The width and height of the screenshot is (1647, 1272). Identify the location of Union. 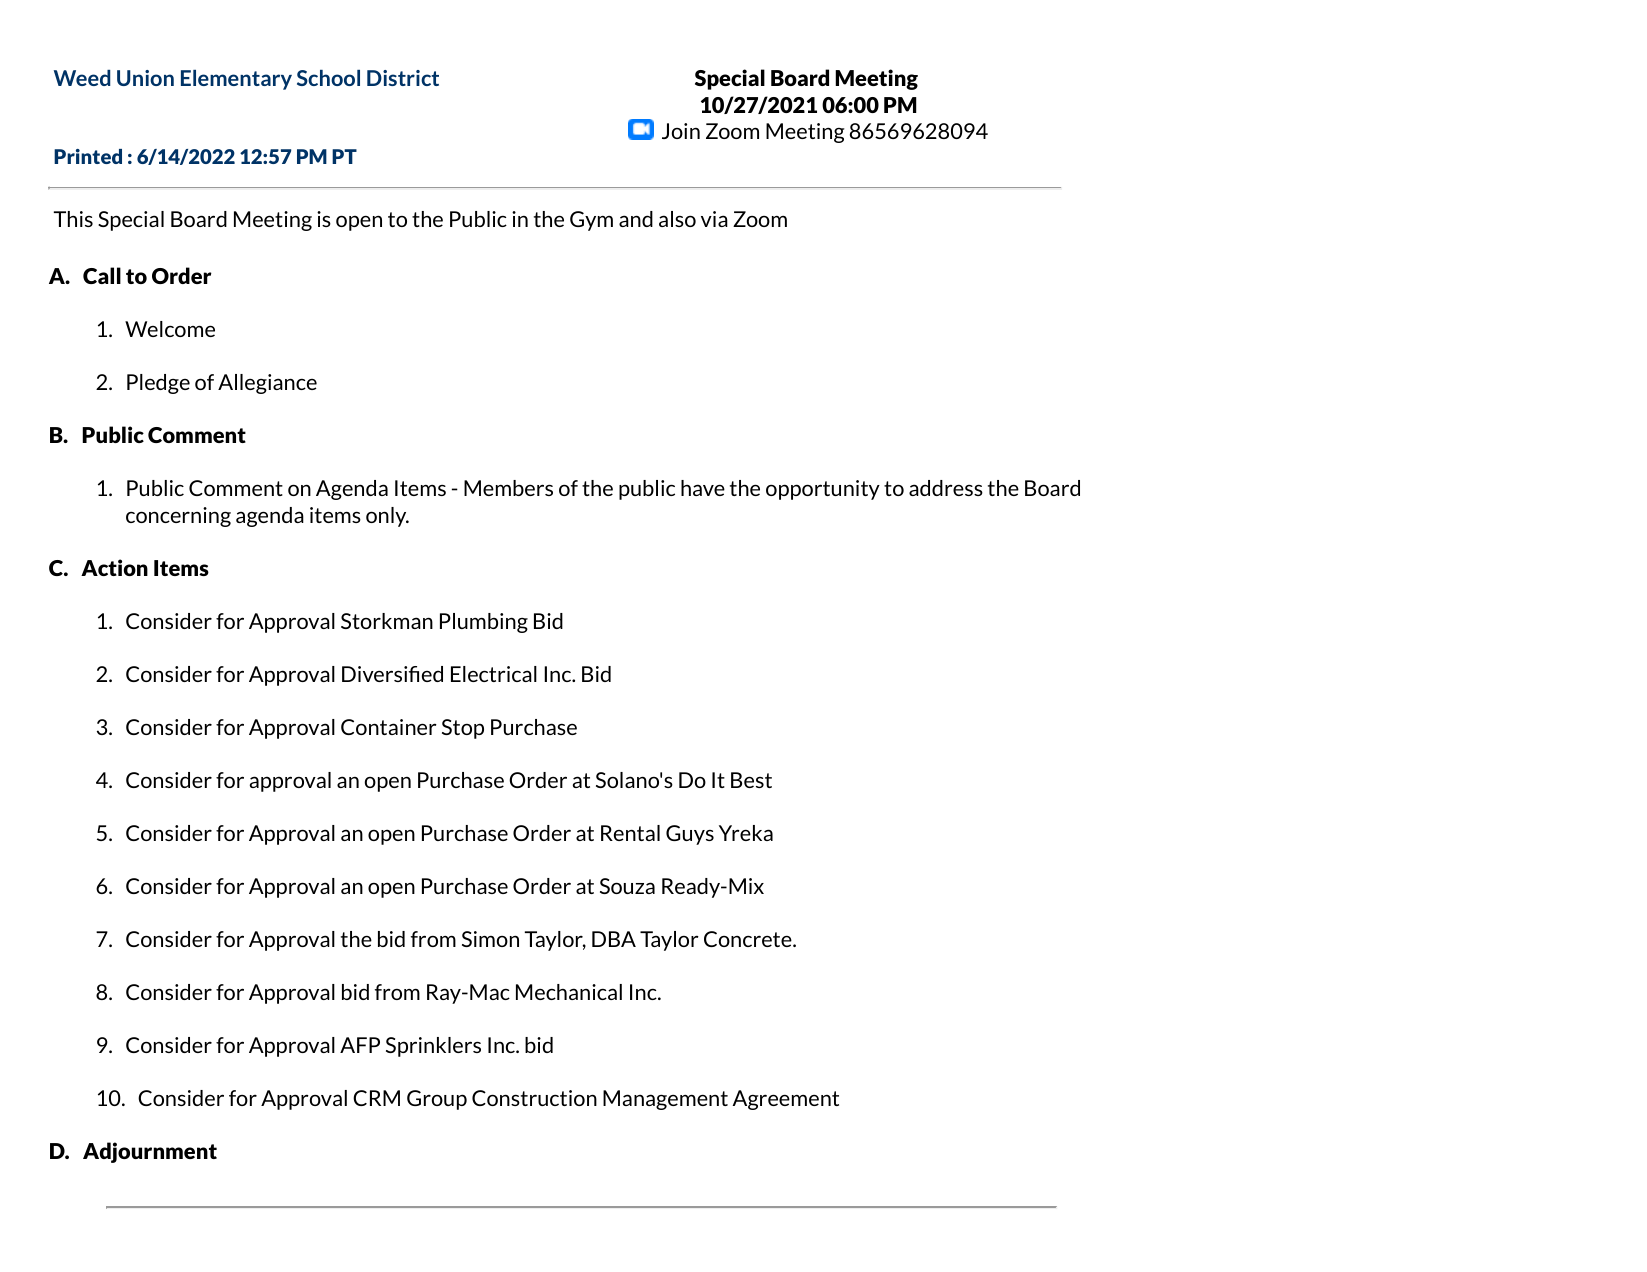
(145, 78).
